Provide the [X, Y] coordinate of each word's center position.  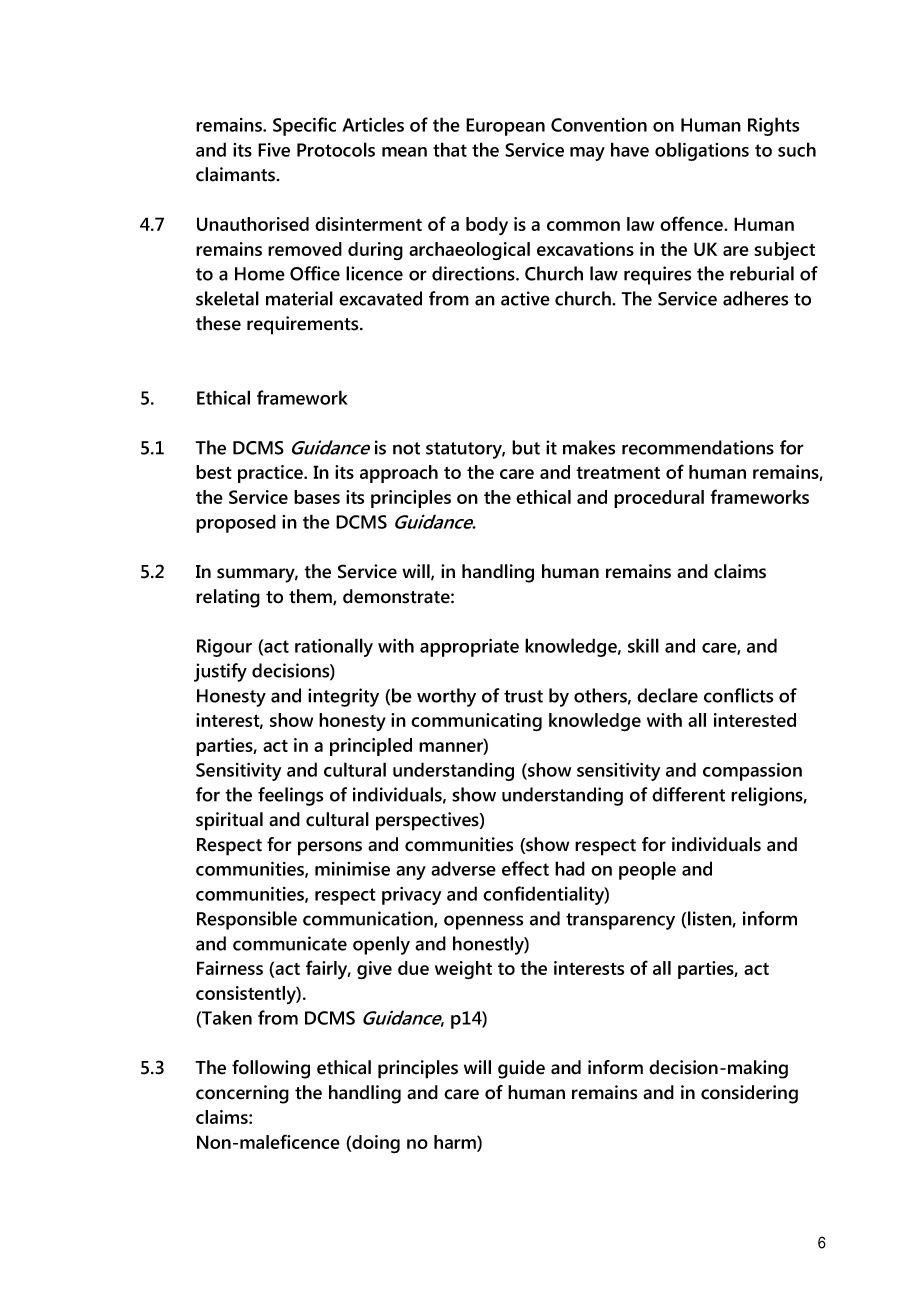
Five [274, 150]
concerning [242, 1094]
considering [749, 1094]
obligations [702, 151]
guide [521, 1069]
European [505, 127]
